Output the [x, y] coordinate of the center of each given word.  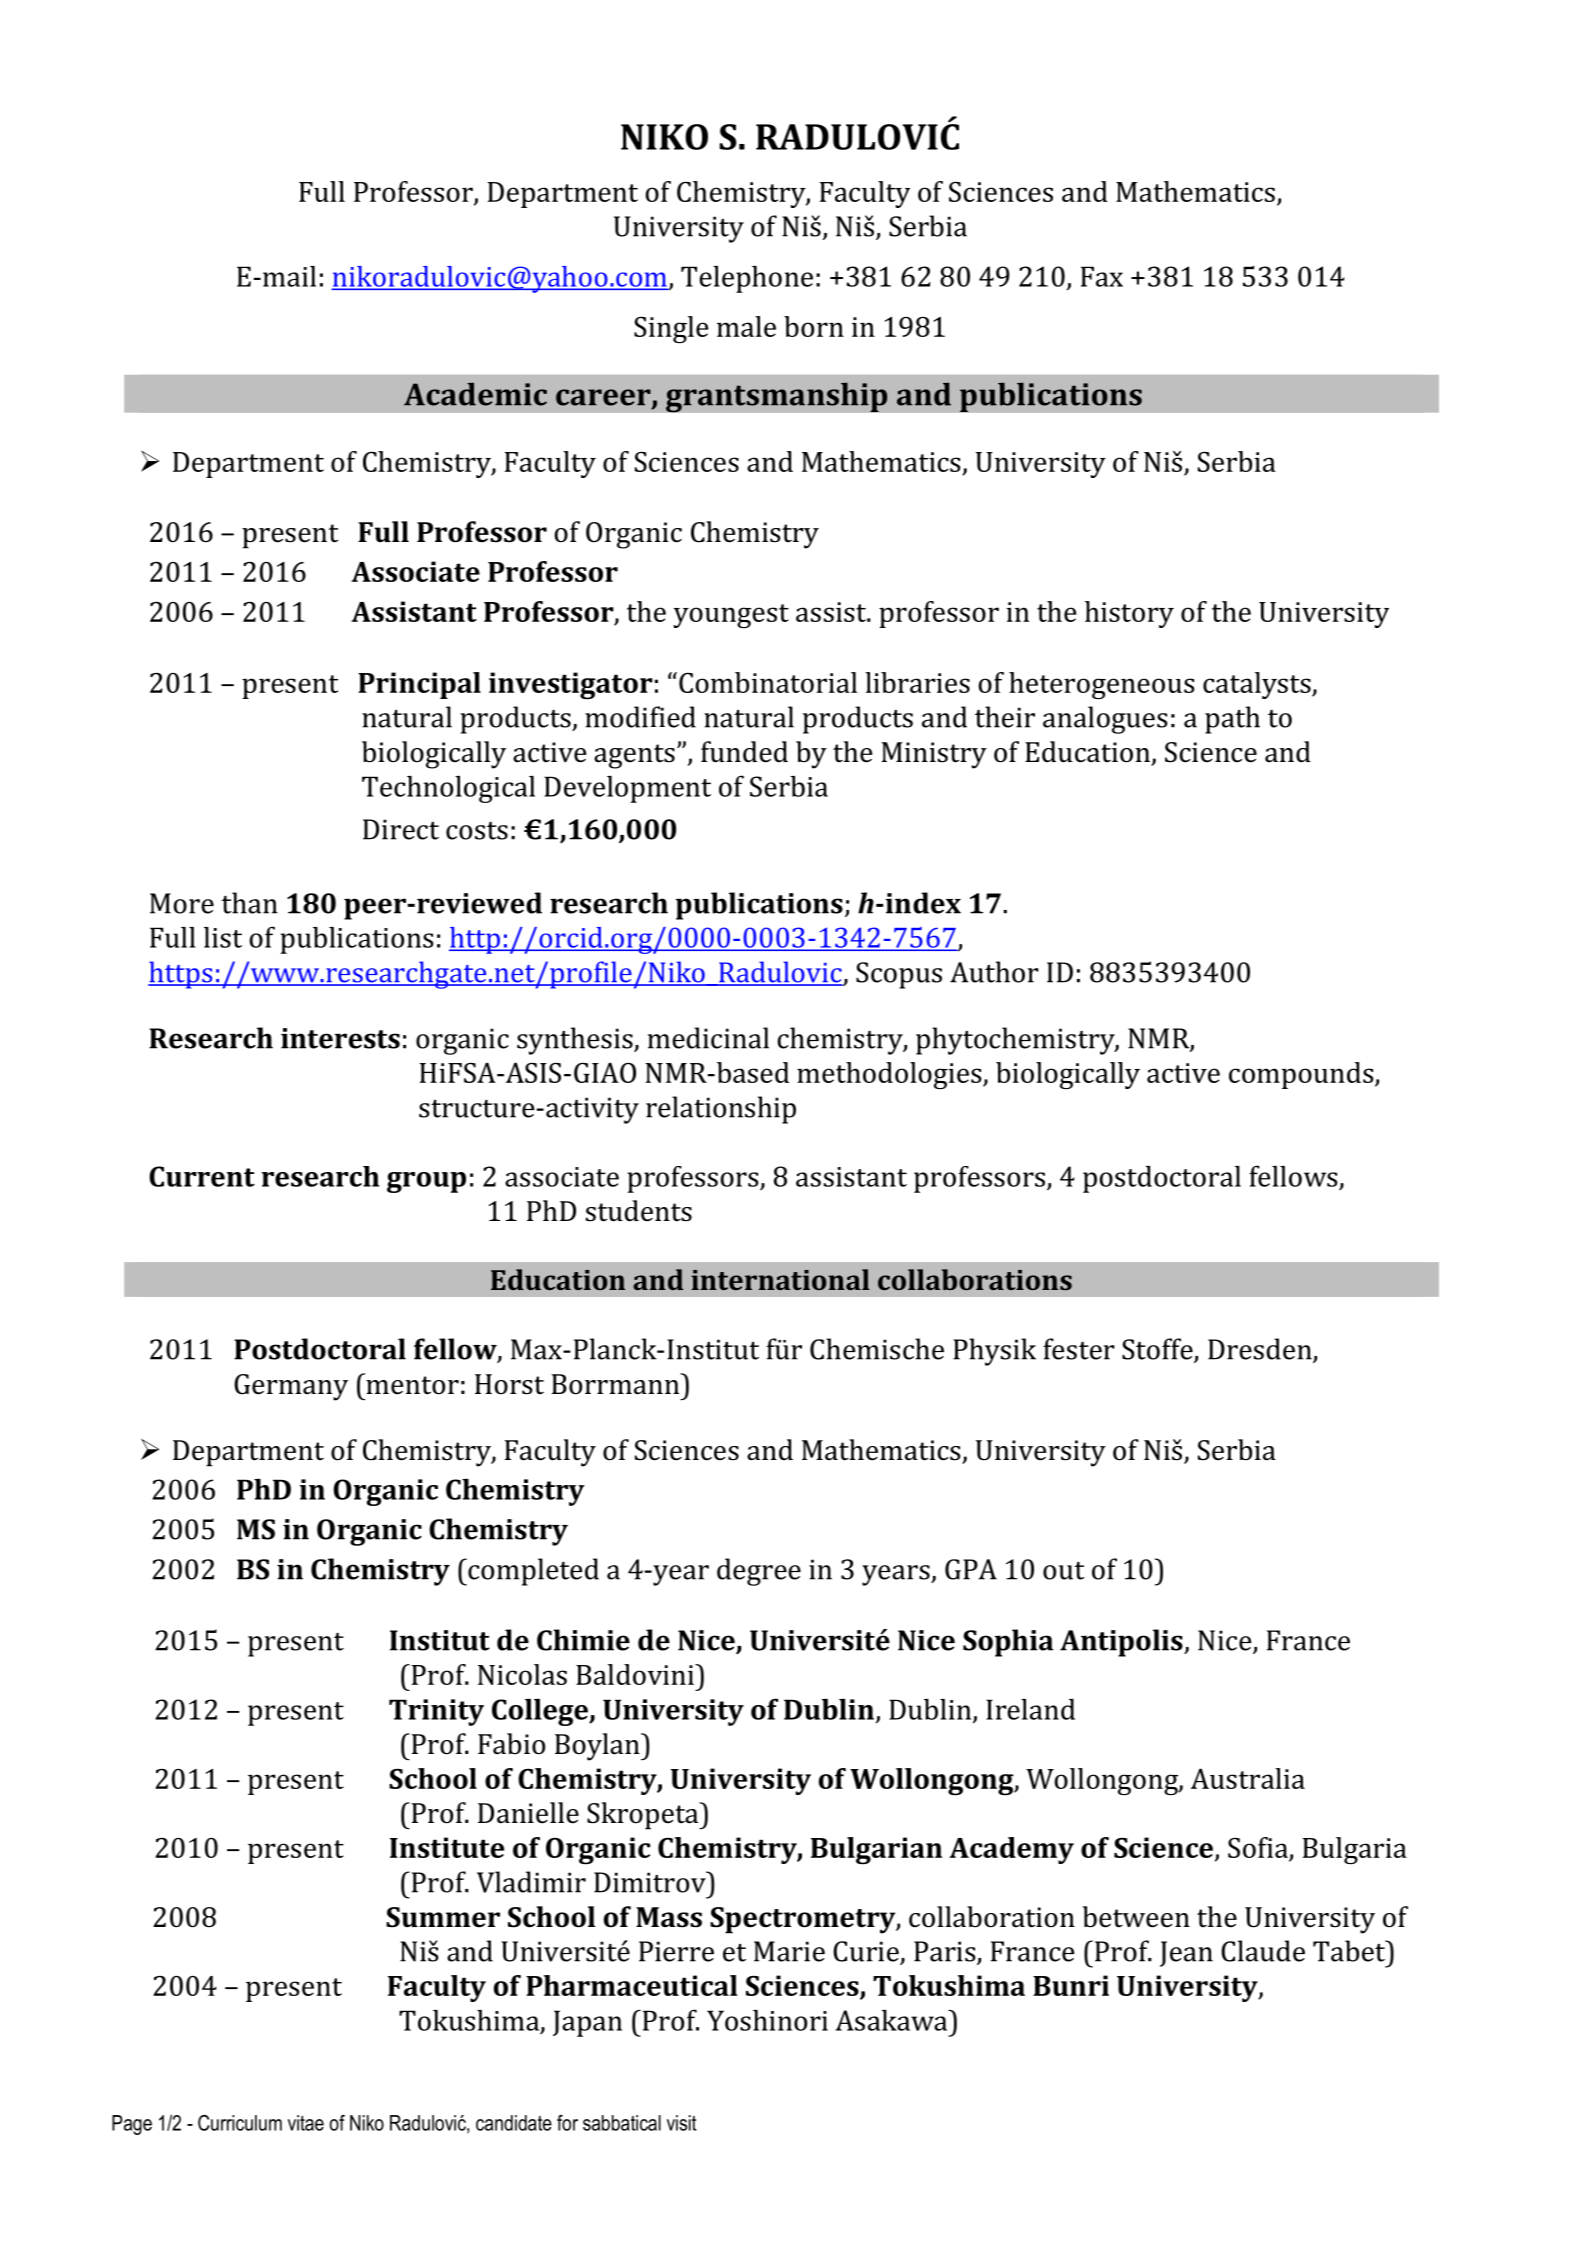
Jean [1186, 1954]
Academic [475, 394]
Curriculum [240, 2123]
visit [681, 2123]
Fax [1102, 276]
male [746, 326]
